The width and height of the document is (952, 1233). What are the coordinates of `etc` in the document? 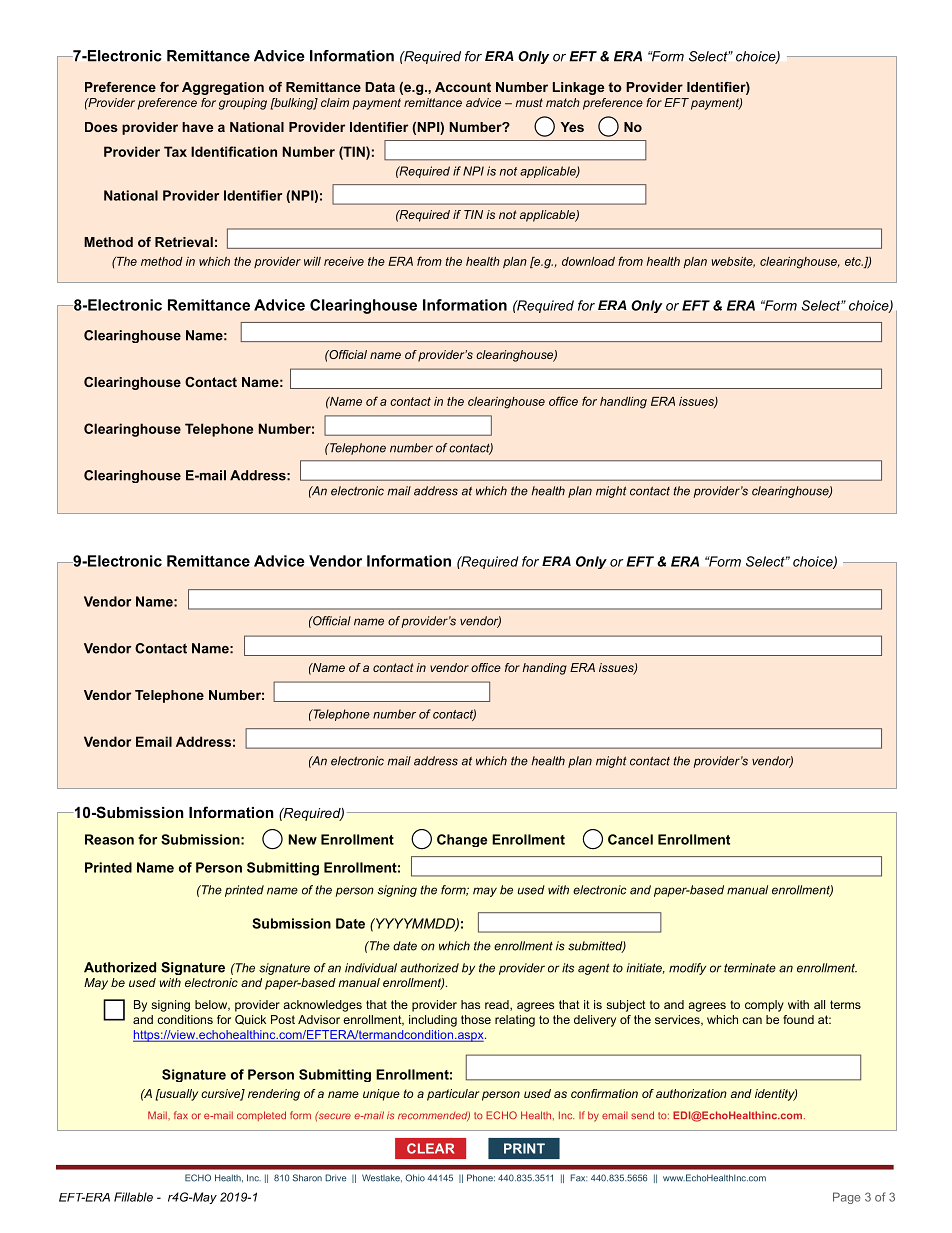 It's located at (854, 261).
